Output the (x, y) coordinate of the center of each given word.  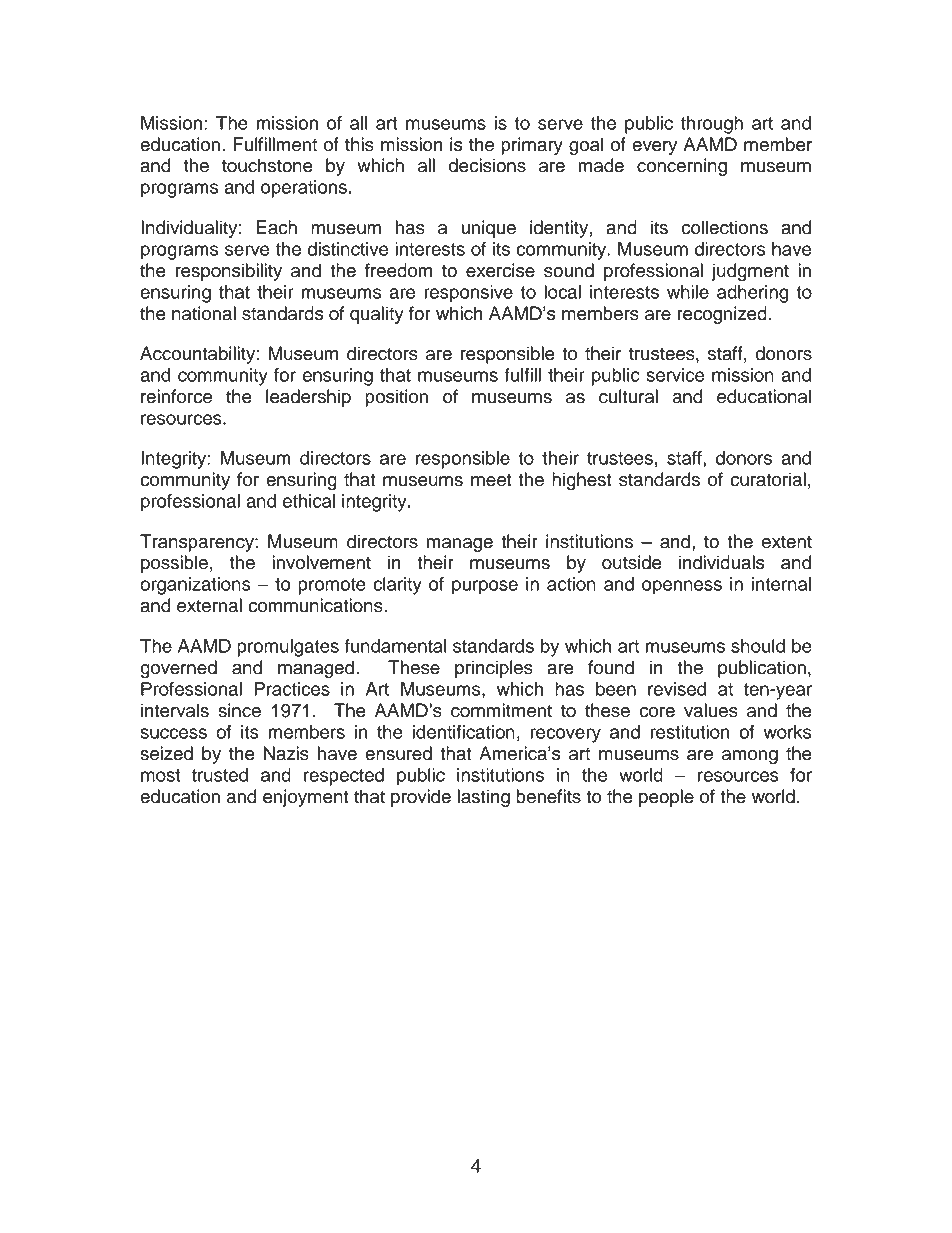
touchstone (267, 165)
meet (491, 480)
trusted (220, 775)
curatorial (768, 479)
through (712, 125)
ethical (309, 501)
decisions (487, 165)
